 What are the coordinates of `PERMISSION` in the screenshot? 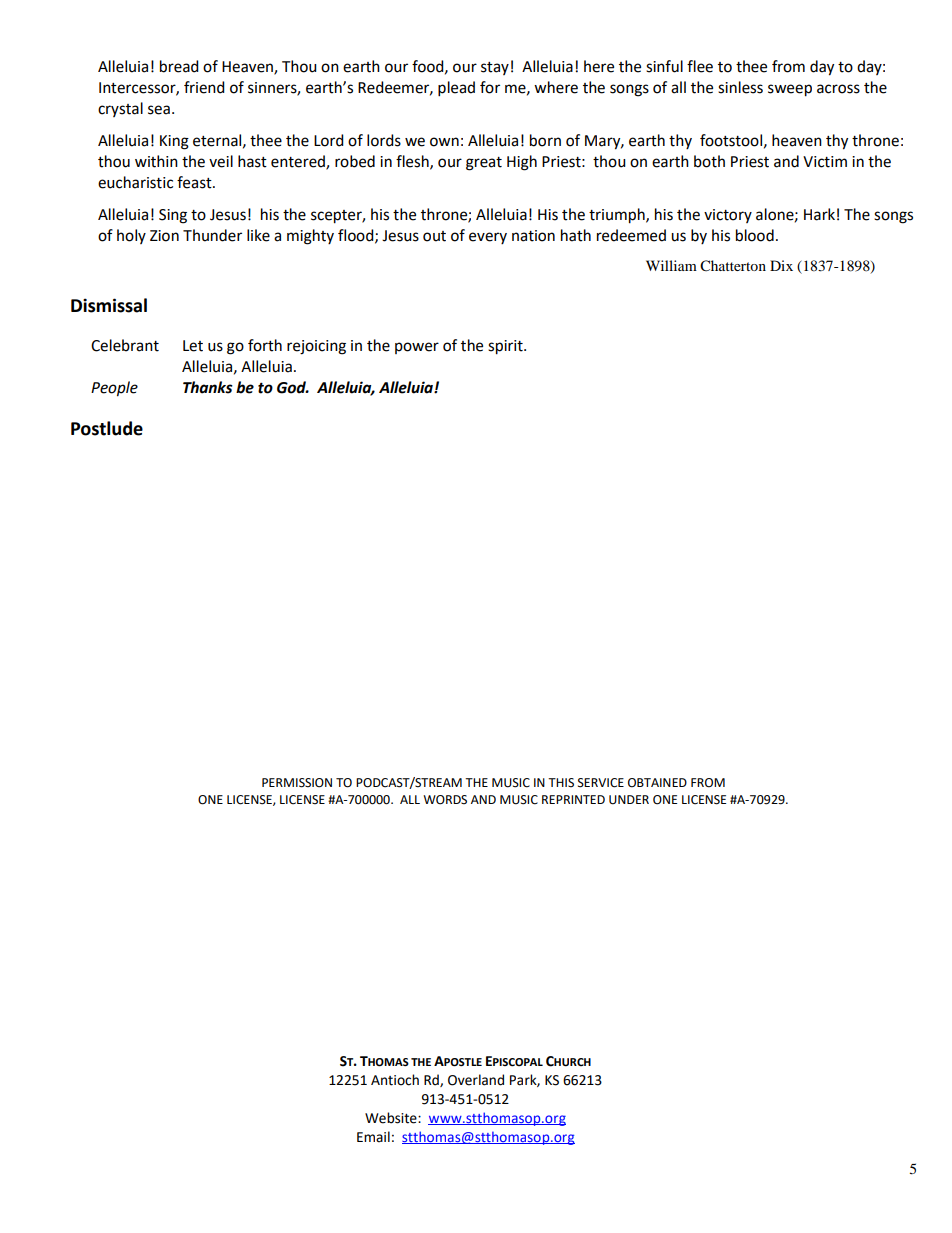 It's located at (297, 783).
